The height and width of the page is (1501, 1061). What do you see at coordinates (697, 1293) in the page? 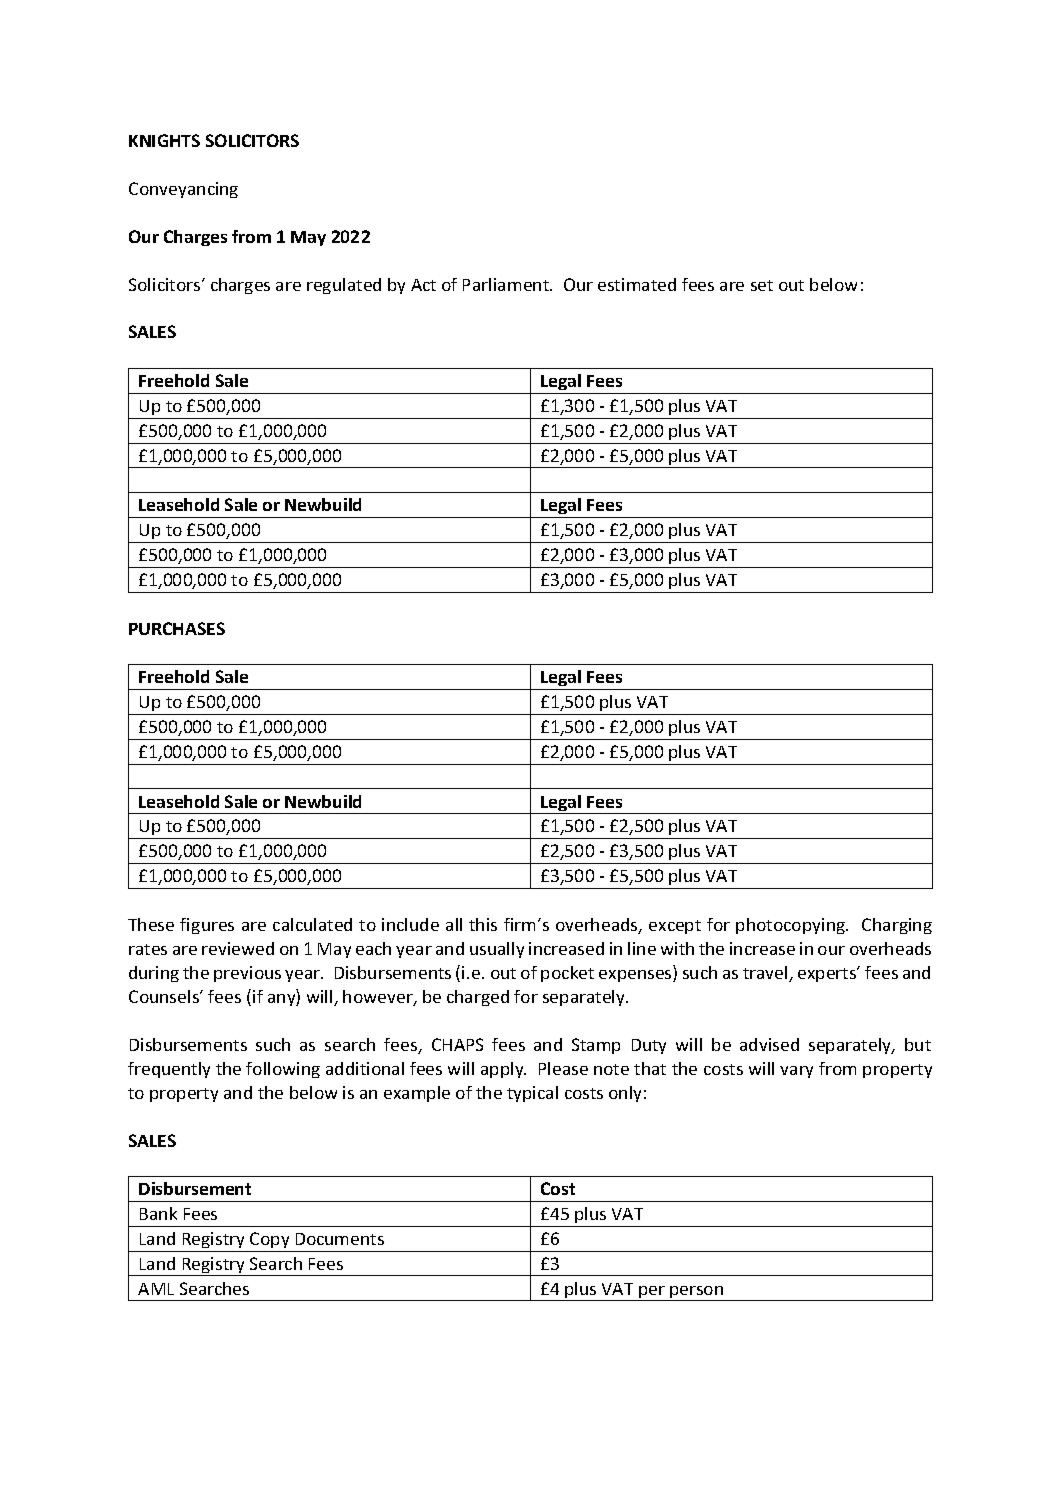
I see `person` at bounding box center [697, 1293].
